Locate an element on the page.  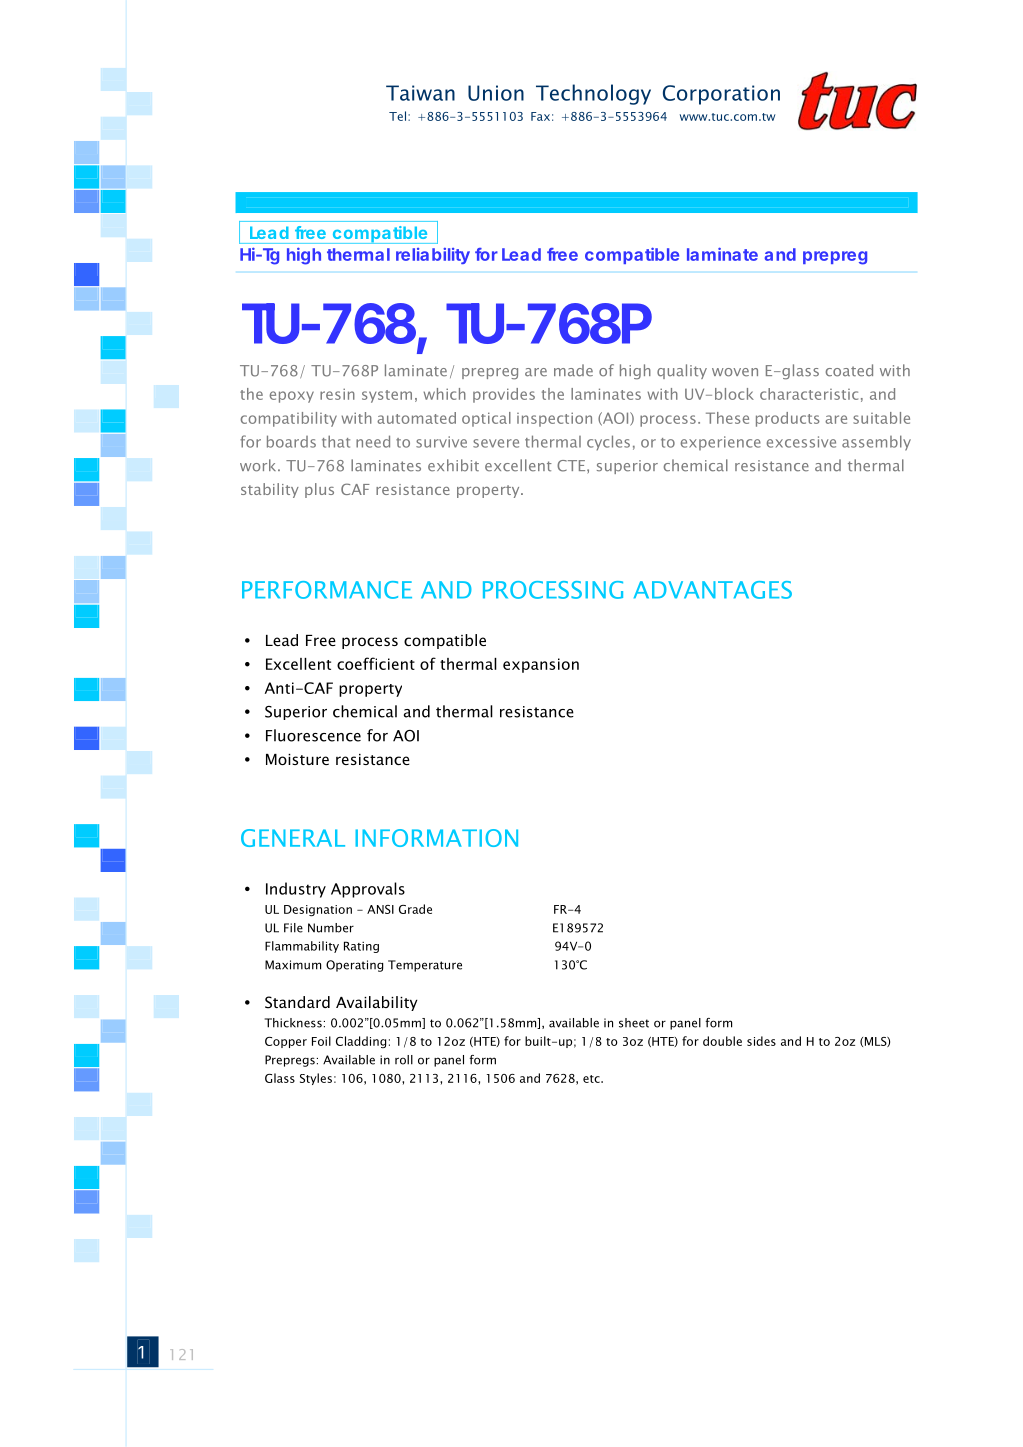
ADVANTAGES is located at coordinates (713, 590).
